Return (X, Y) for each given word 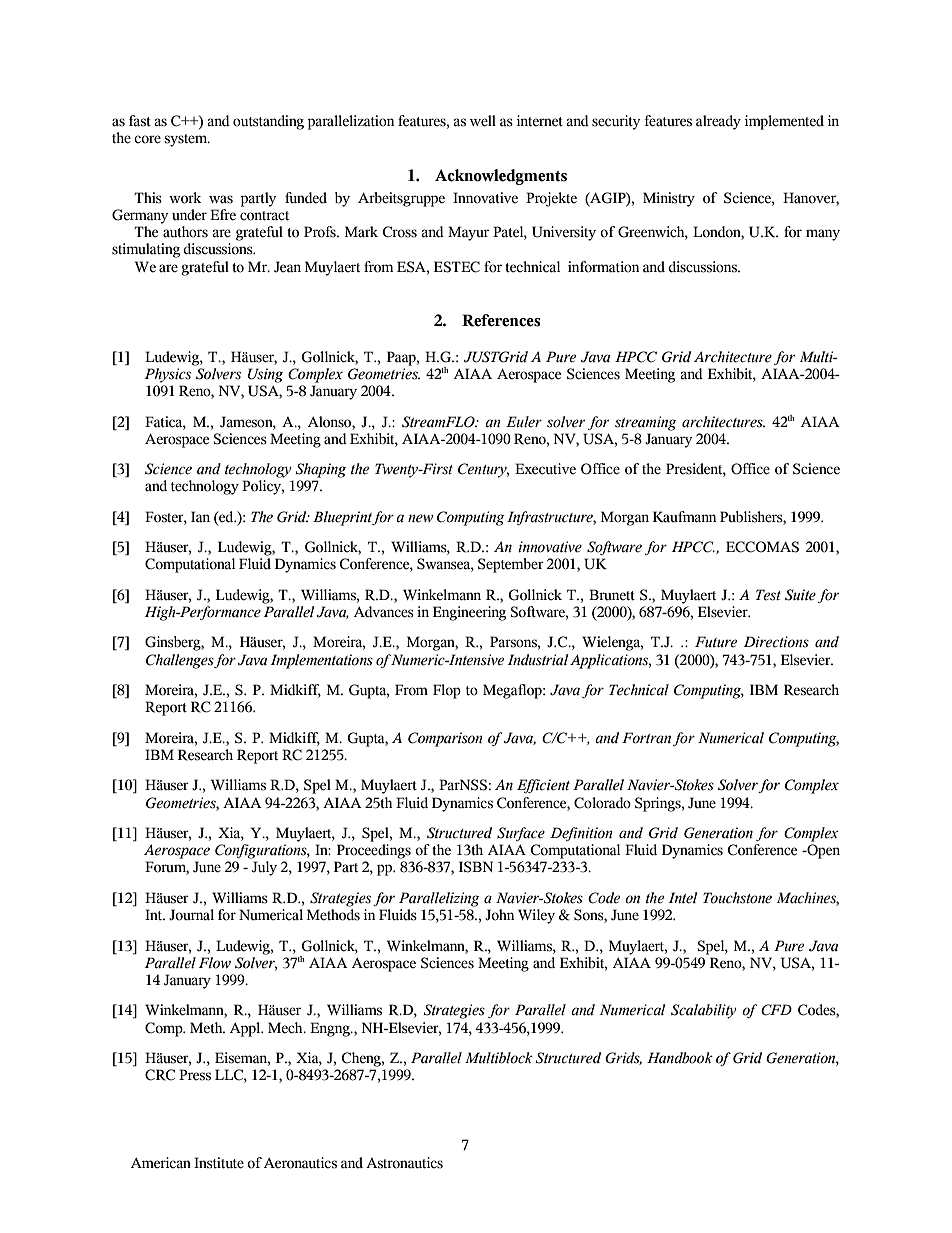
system (186, 140)
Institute (219, 1163)
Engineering (470, 613)
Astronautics (404, 1163)
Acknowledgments (501, 177)
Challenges (180, 661)
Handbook (680, 1058)
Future (716, 642)
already (718, 122)
